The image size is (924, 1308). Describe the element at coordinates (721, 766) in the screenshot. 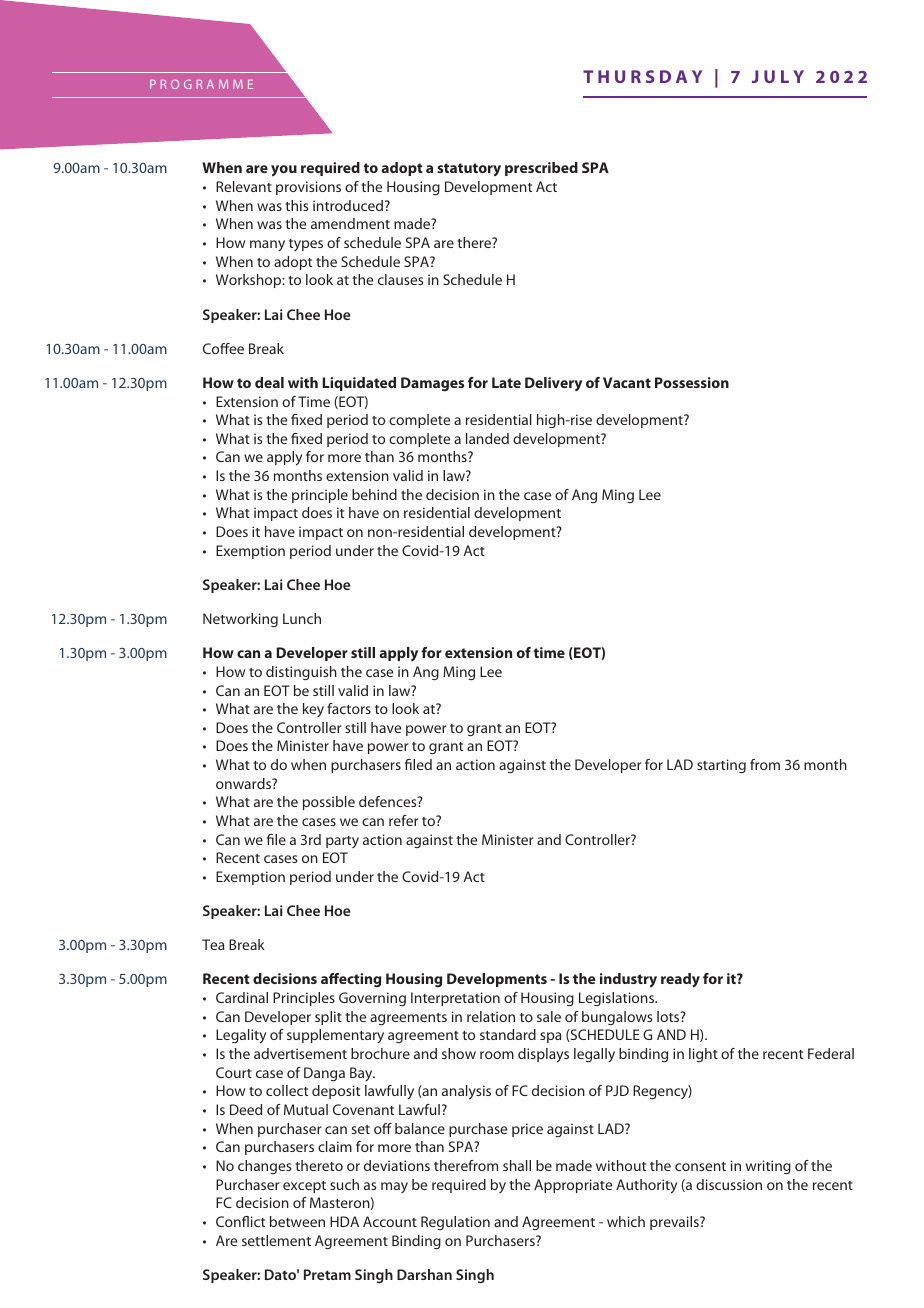

I see `starting` at that location.
